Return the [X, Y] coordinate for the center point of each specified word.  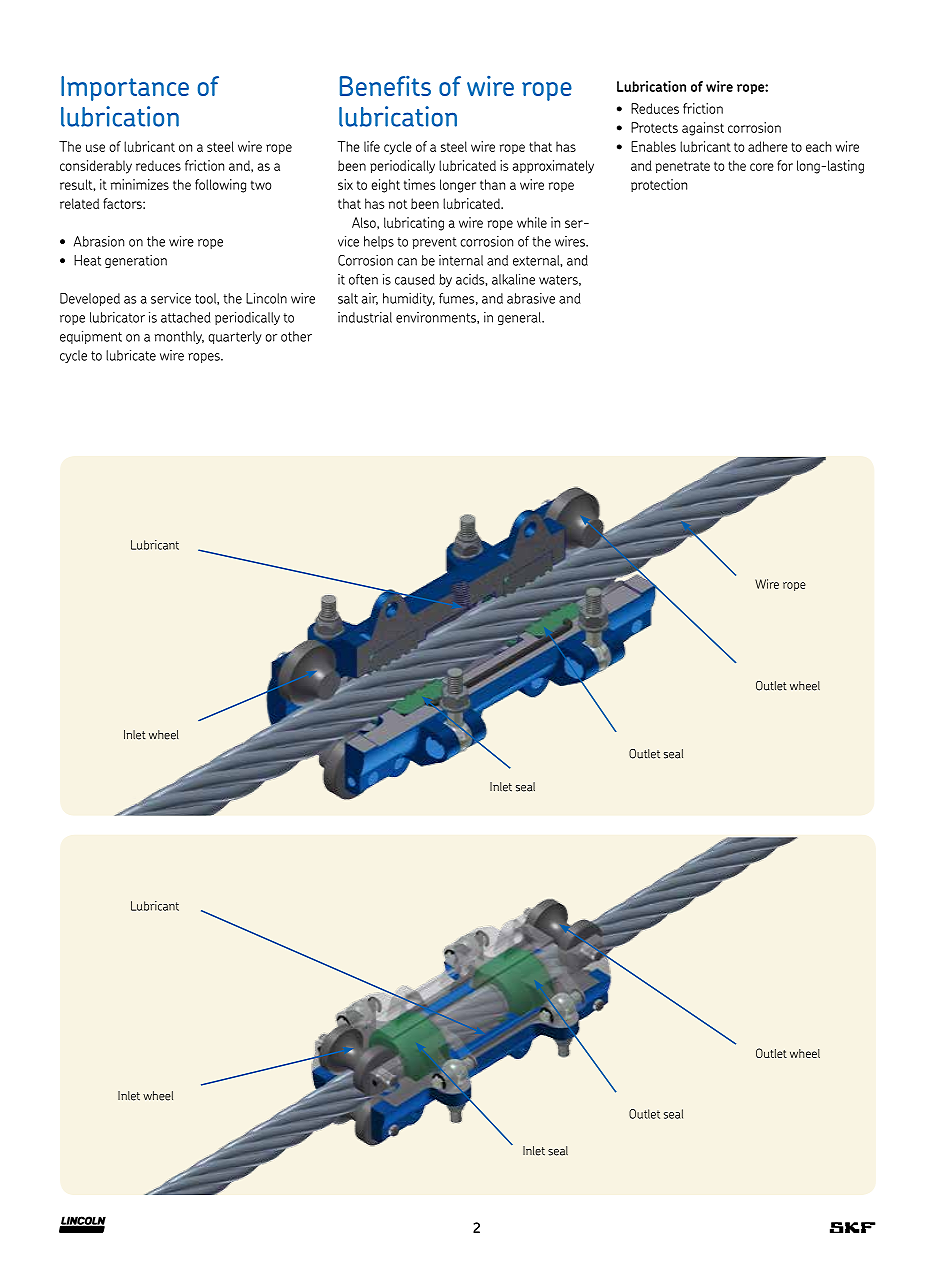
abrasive [531, 298]
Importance [125, 88]
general [520, 318]
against [703, 129]
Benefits [385, 86]
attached [185, 317]
